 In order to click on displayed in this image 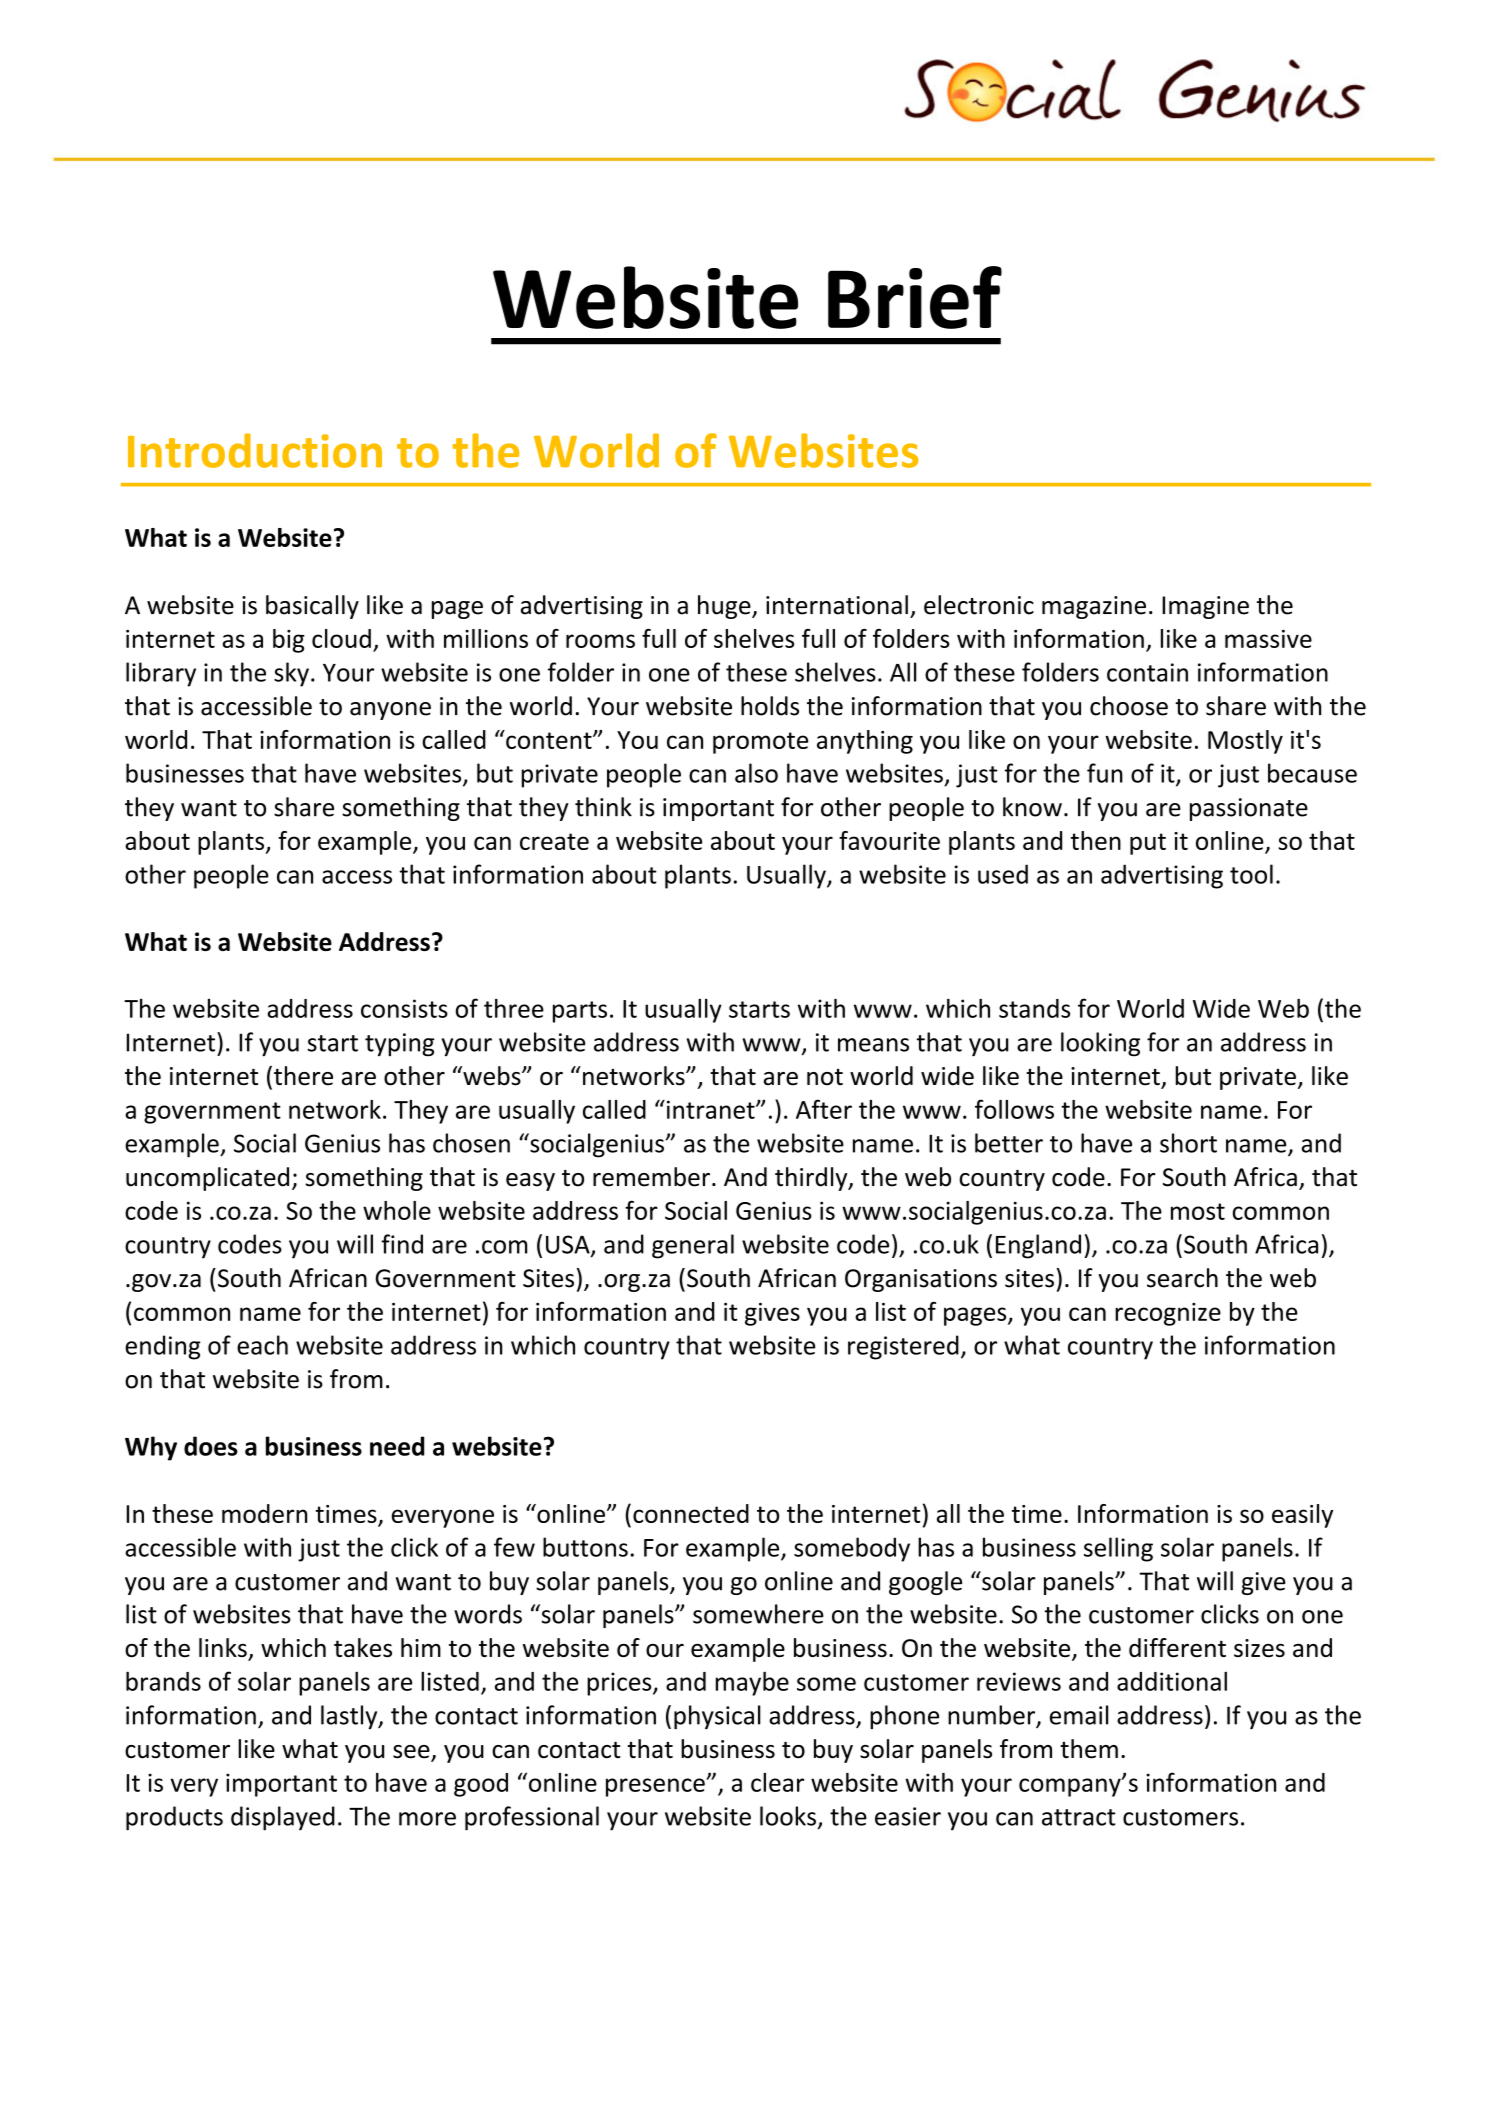, I will do `click(283, 1818)`.
